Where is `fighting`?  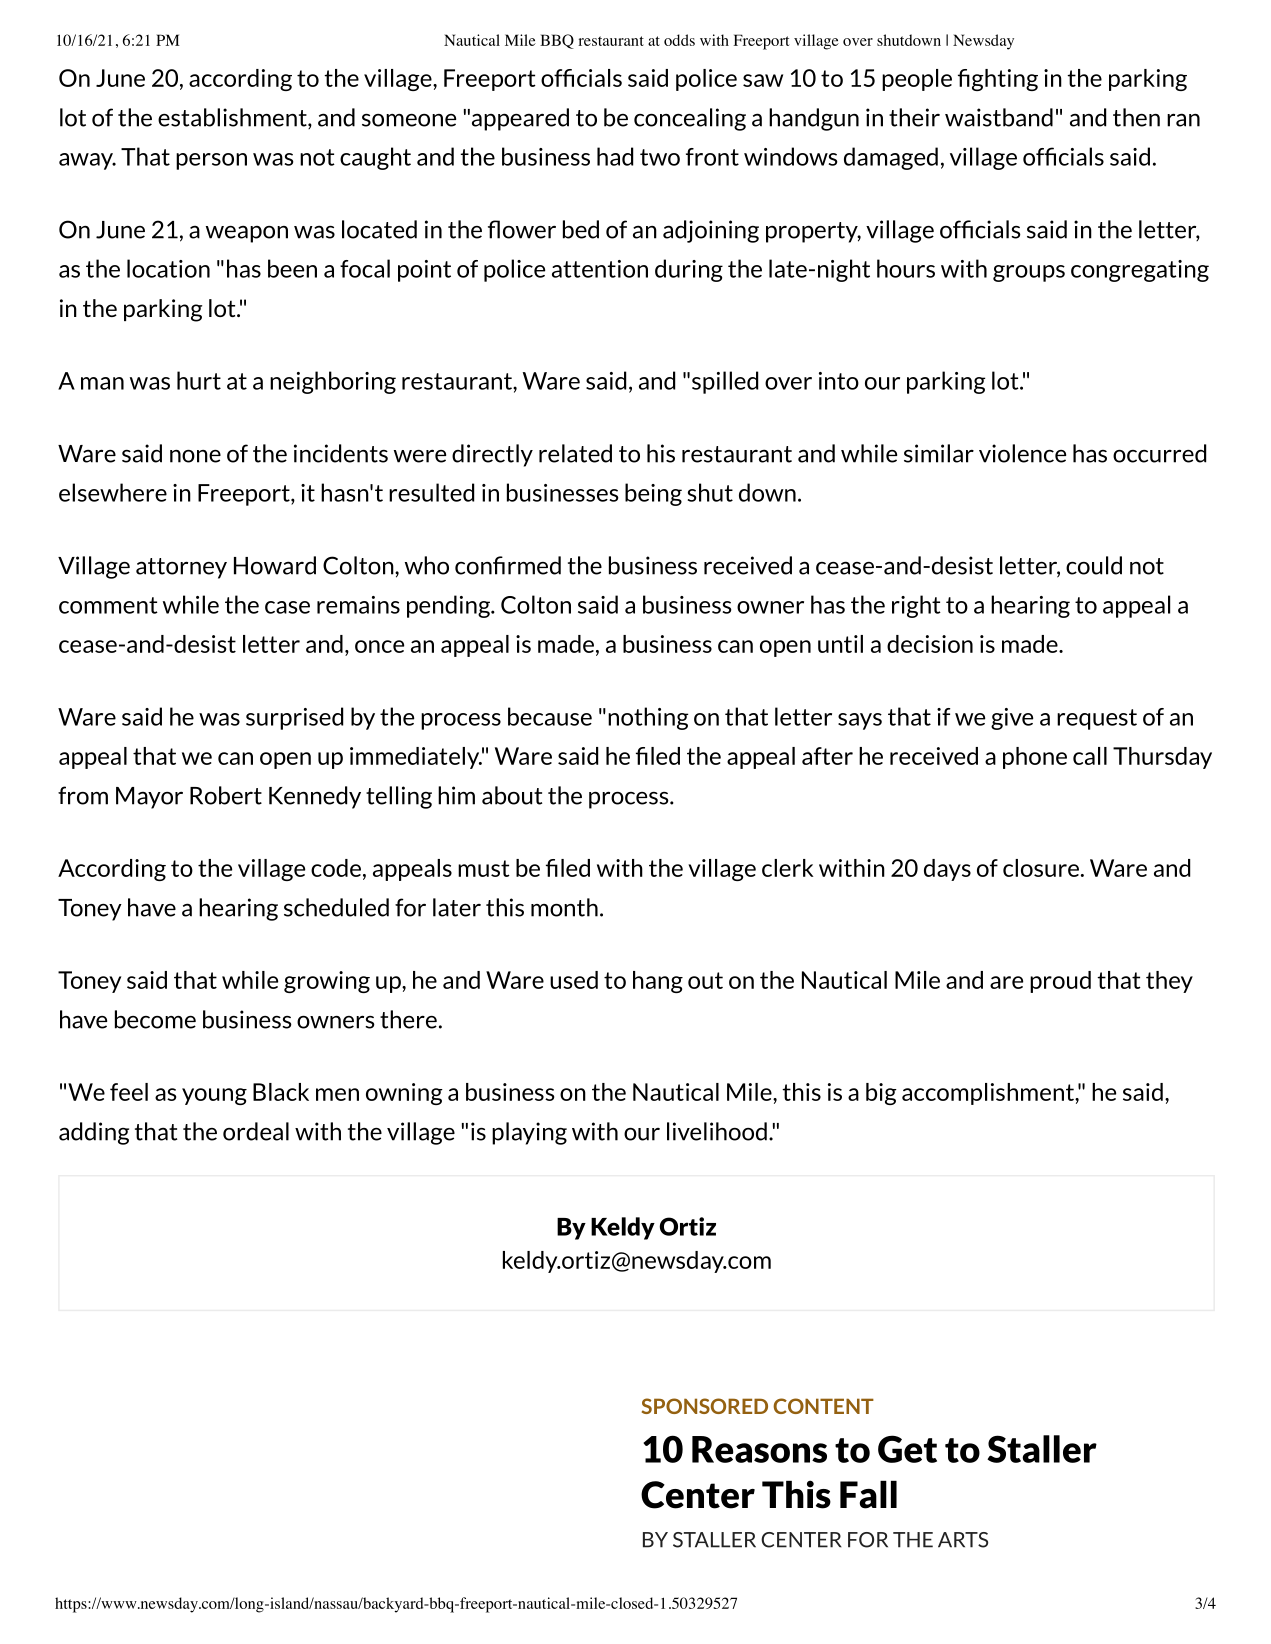
fighting is located at coordinates (998, 80).
